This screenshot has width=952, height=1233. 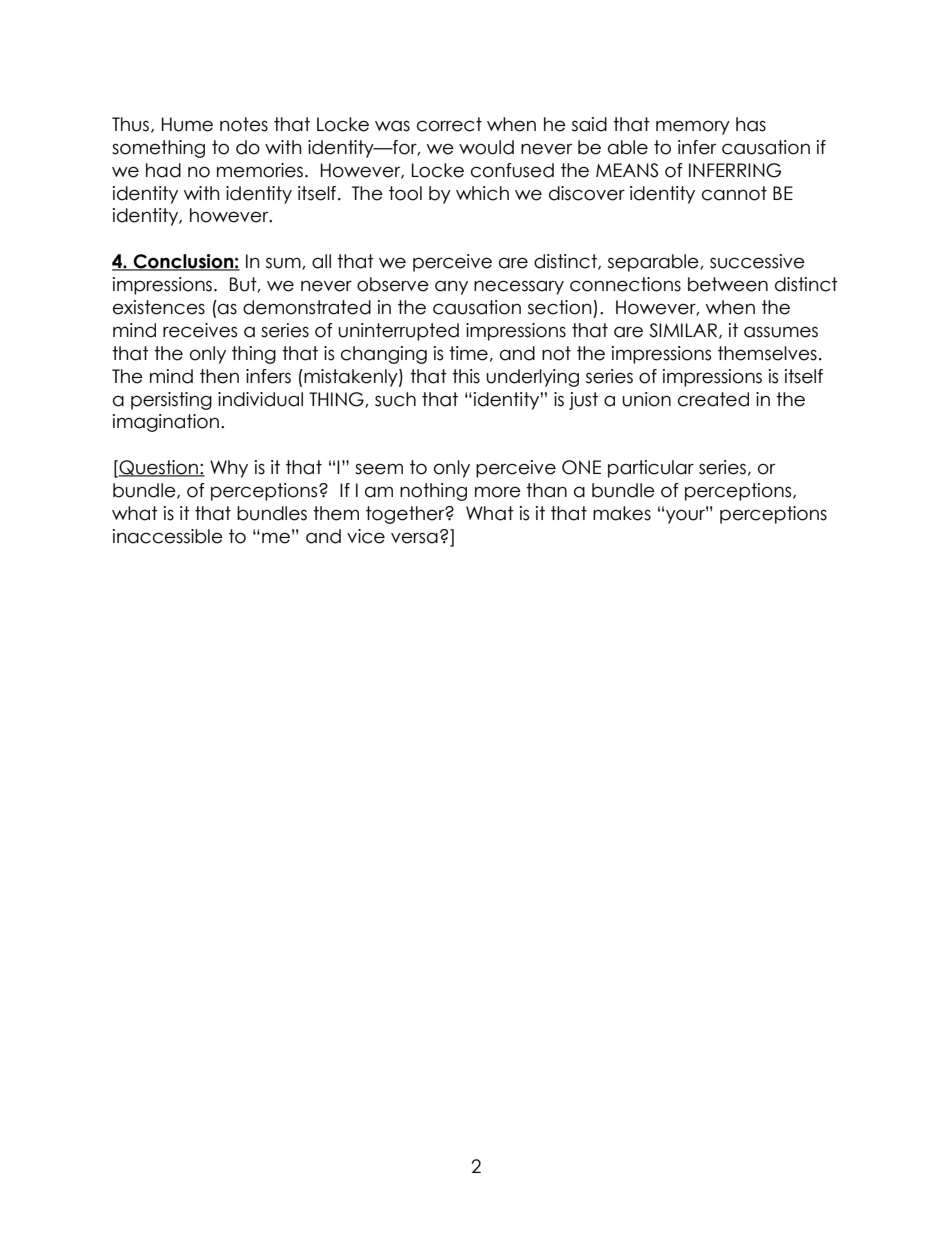 I want to click on would, so click(x=486, y=147).
